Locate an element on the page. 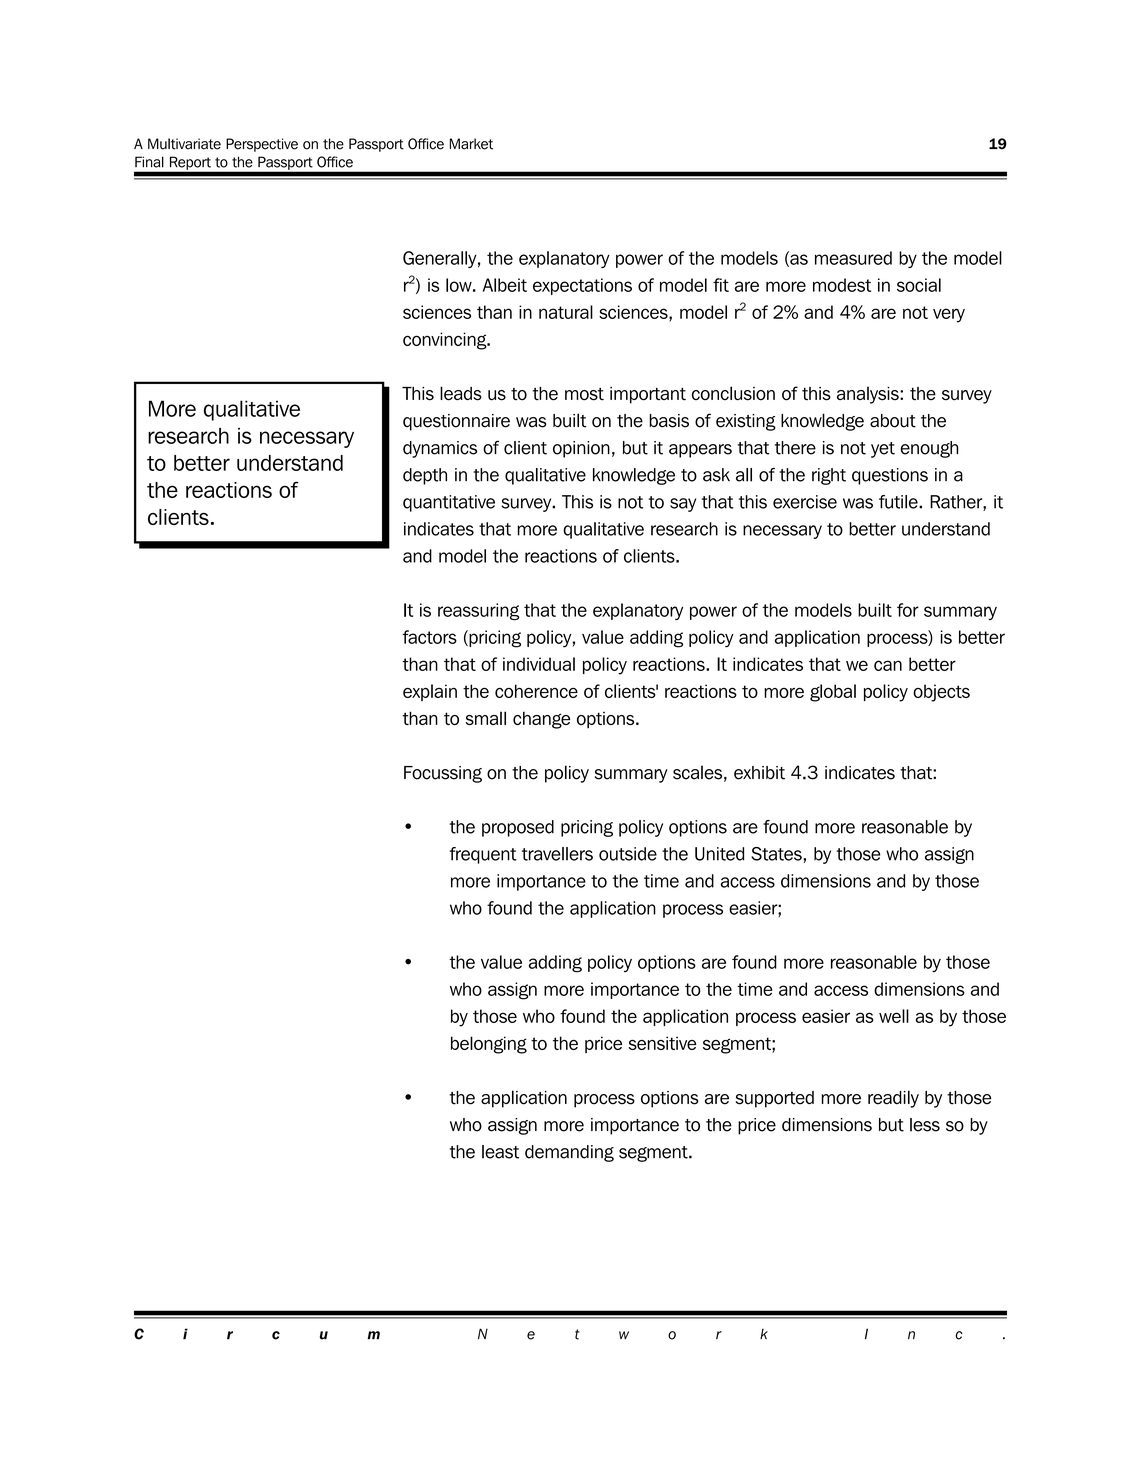 This page has height=1477, width=1141. right is located at coordinates (829, 476).
